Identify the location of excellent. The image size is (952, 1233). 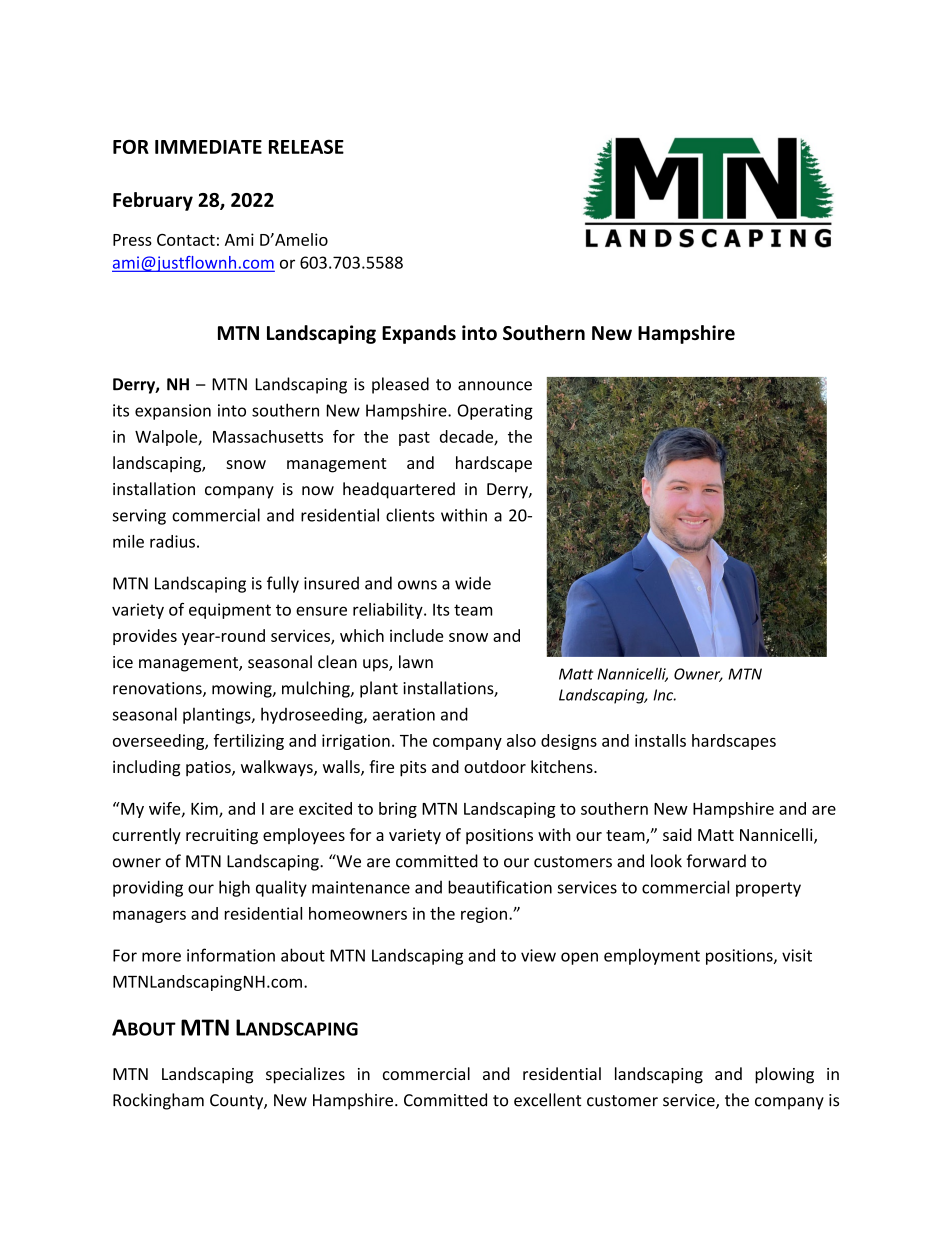
(547, 1100).
